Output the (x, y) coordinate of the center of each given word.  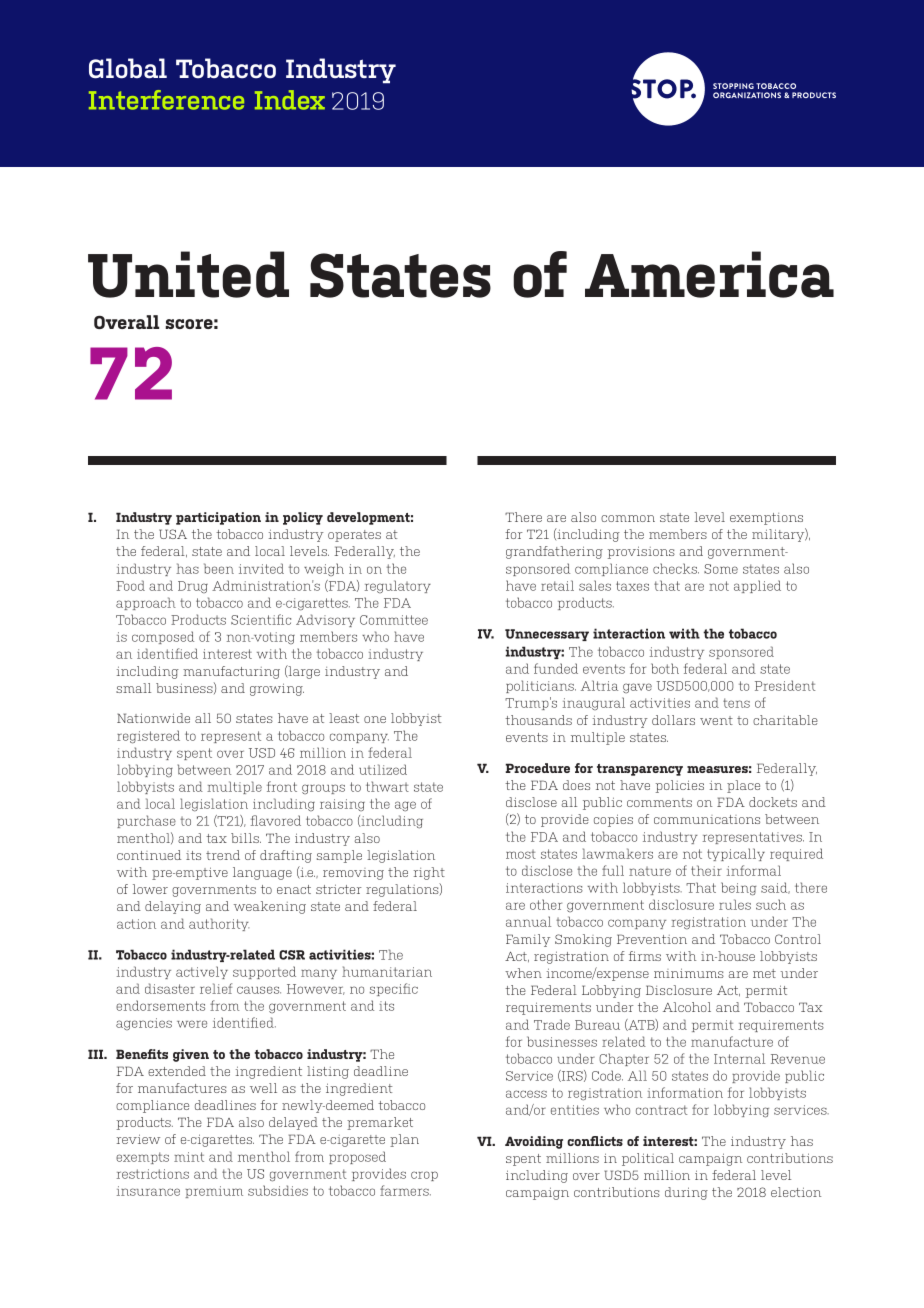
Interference (166, 100)
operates (354, 536)
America (709, 274)
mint (189, 1157)
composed (163, 637)
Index (290, 100)
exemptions (766, 519)
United (188, 274)
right (429, 873)
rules (735, 904)
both (665, 668)
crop (424, 1176)
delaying (173, 907)
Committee (394, 620)
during (686, 1193)
